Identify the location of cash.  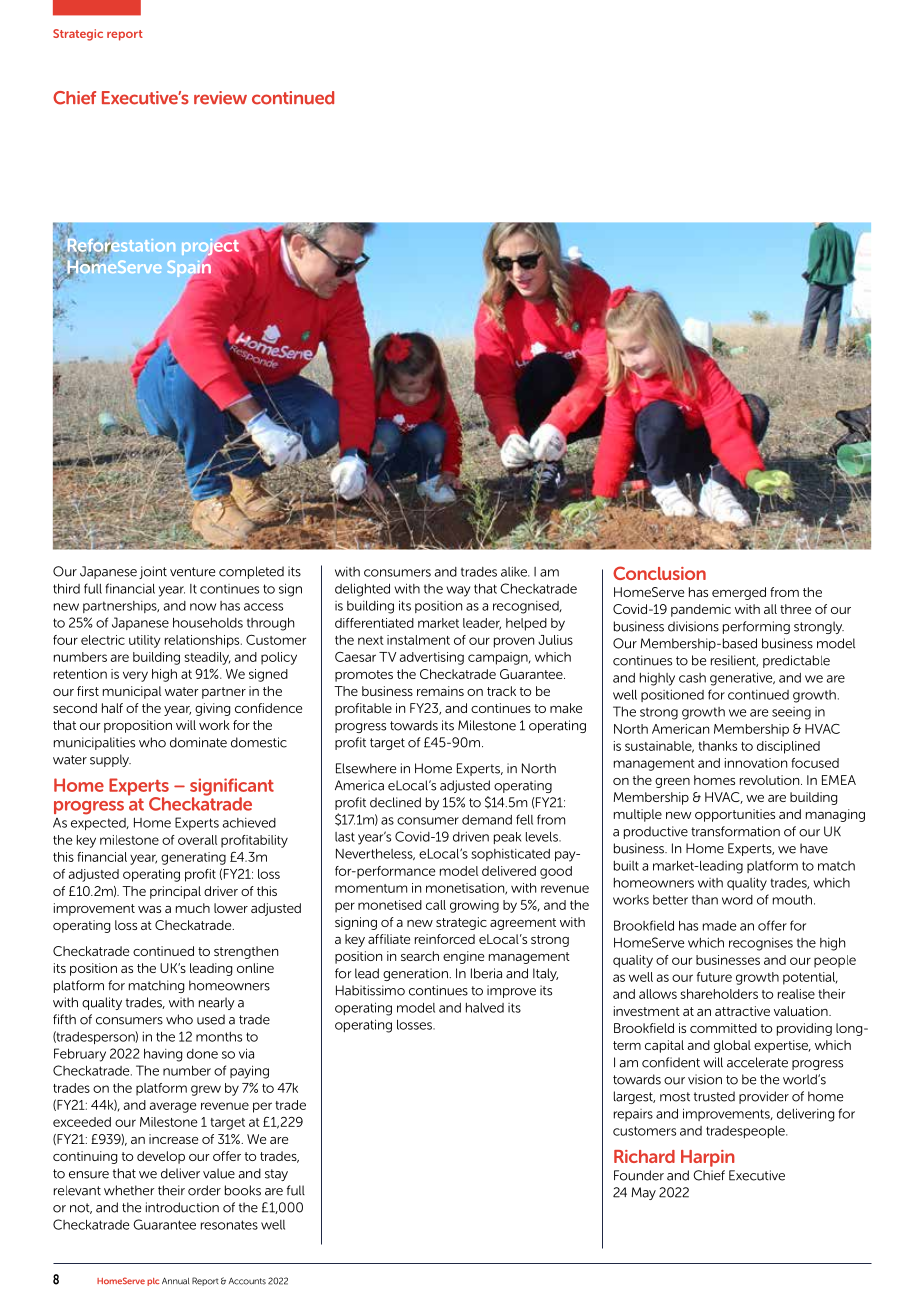
(692, 678).
